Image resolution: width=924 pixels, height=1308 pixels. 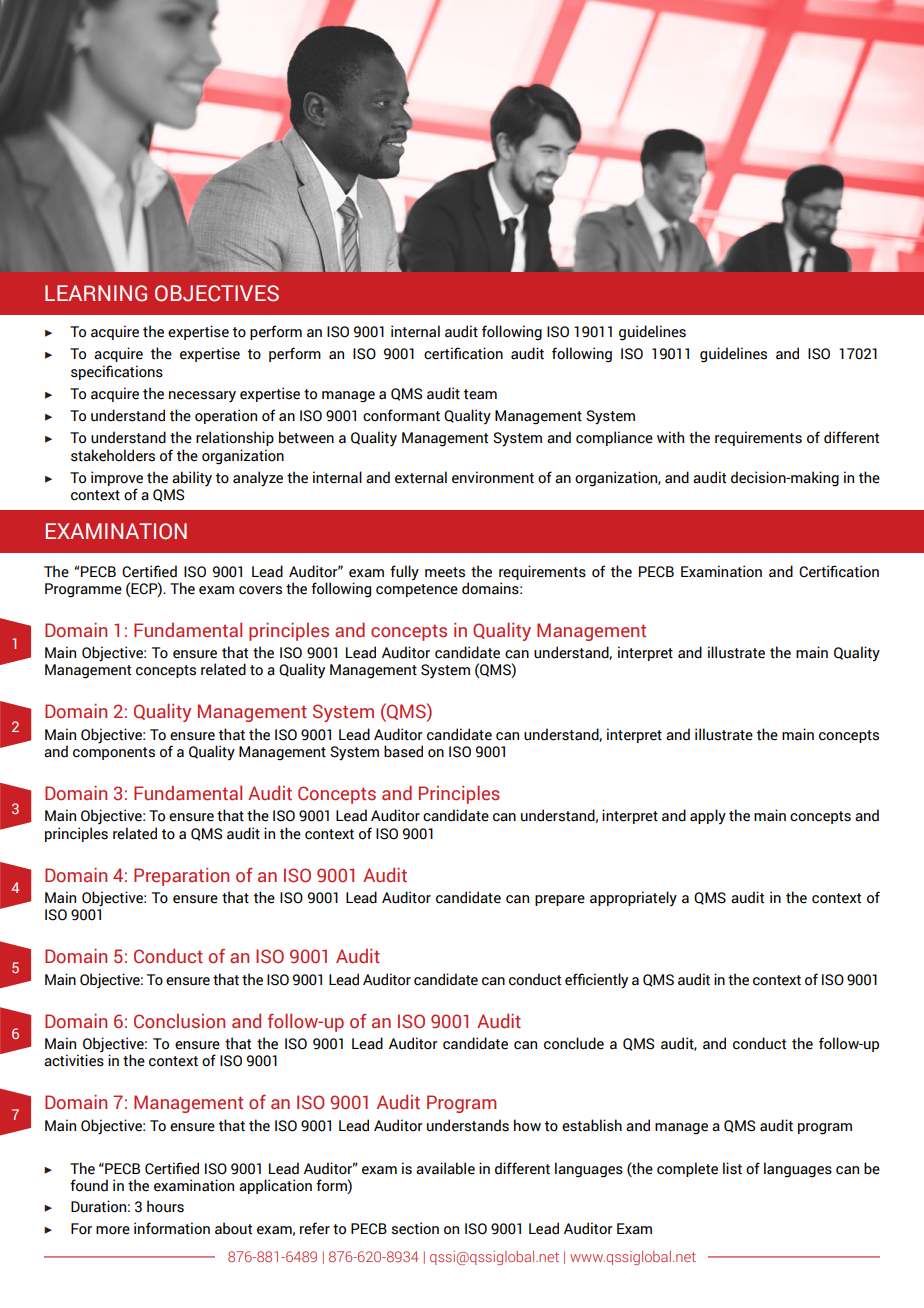 What do you see at coordinates (480, 394) in the page?
I see `team` at bounding box center [480, 394].
